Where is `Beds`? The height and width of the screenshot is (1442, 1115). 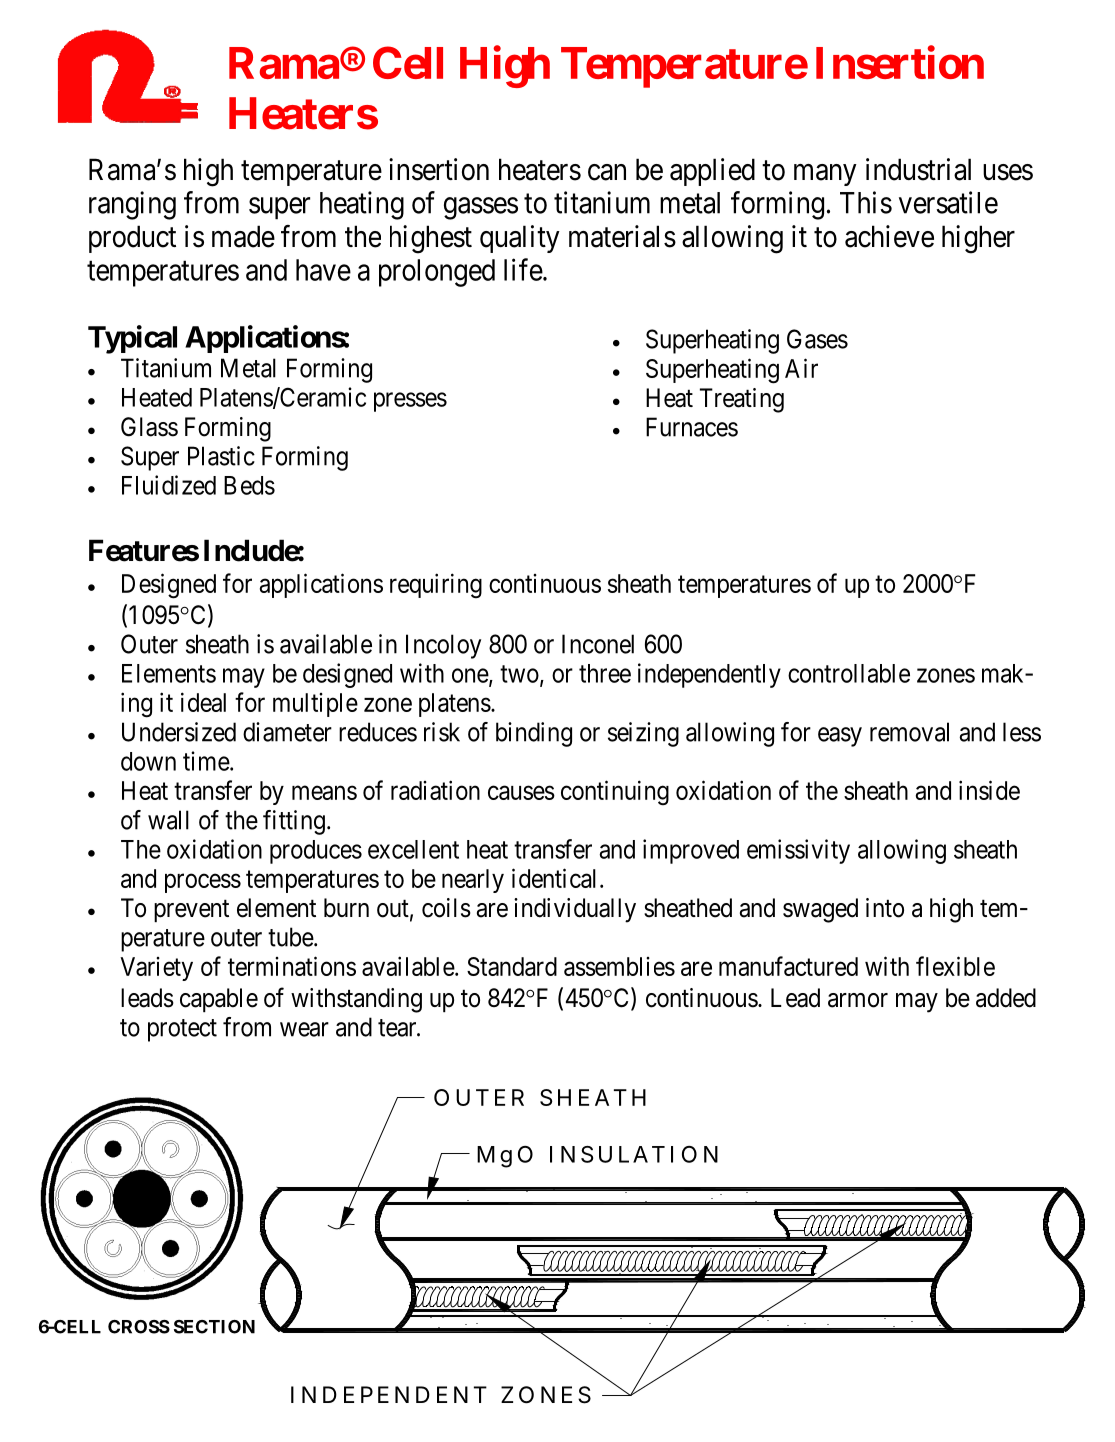
Beds is located at coordinates (249, 485).
